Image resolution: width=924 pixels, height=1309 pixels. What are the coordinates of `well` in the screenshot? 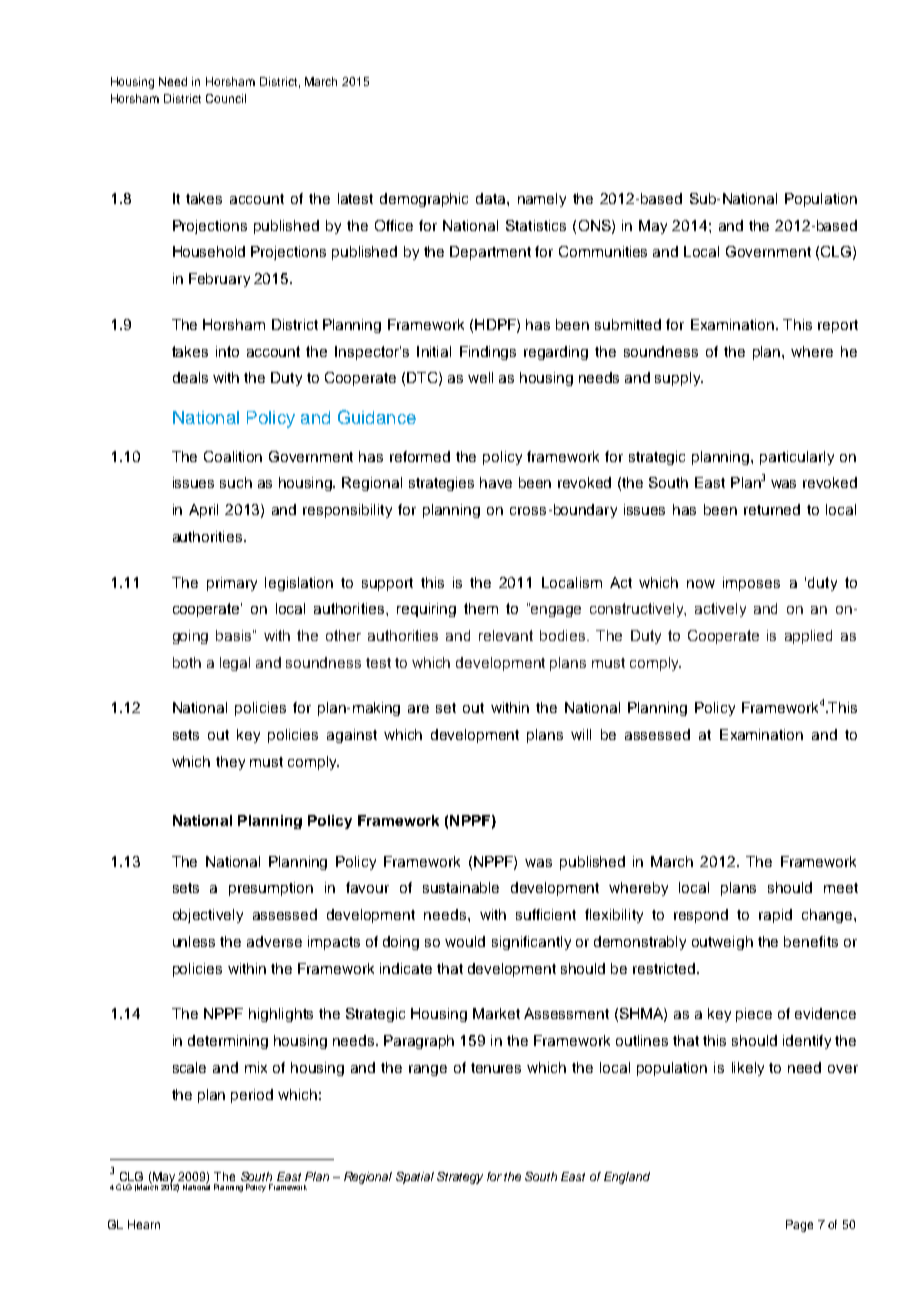 It's located at (480, 377).
